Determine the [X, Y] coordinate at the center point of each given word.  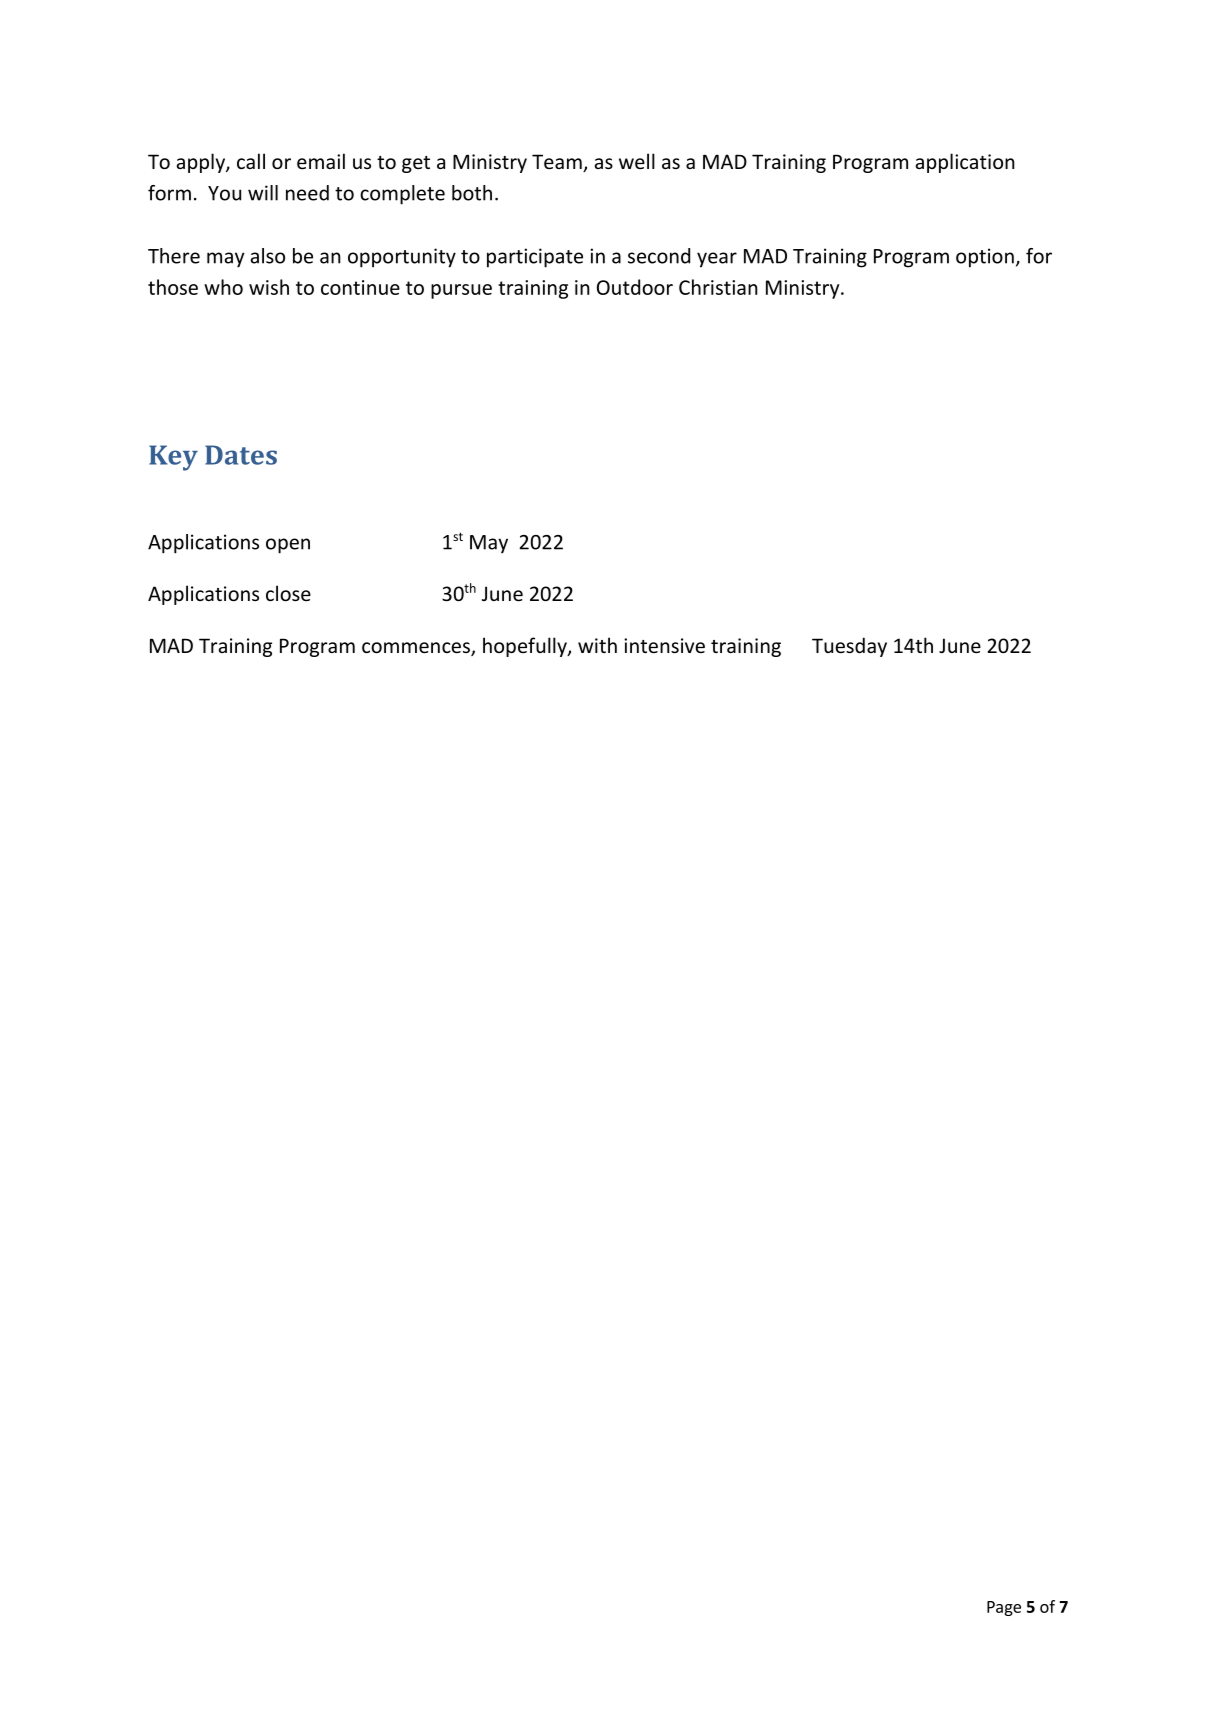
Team [558, 163]
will [263, 193]
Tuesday [849, 647]
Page [1004, 1608]
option [985, 258]
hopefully [526, 647]
